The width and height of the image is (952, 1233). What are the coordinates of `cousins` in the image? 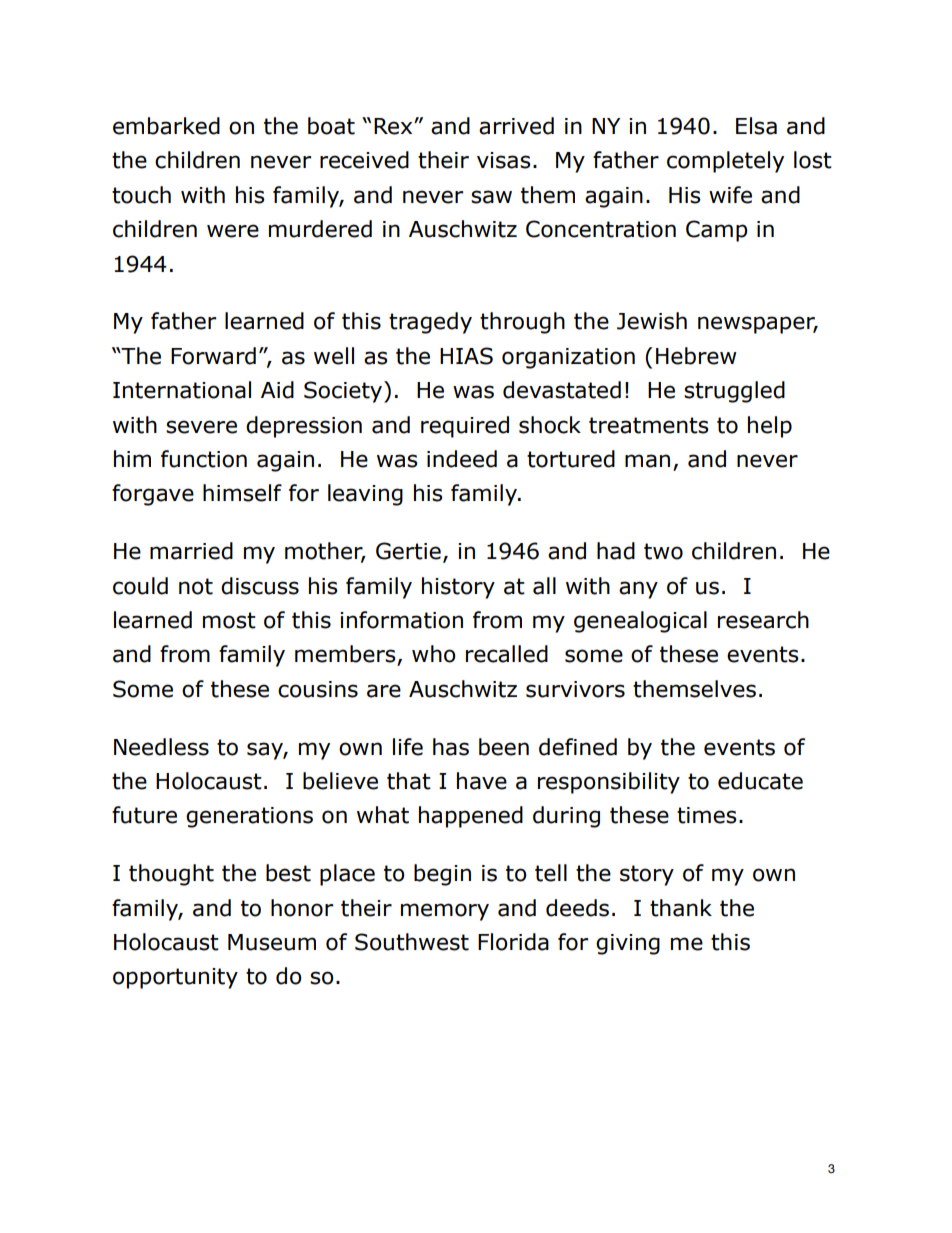 It's located at (318, 689).
